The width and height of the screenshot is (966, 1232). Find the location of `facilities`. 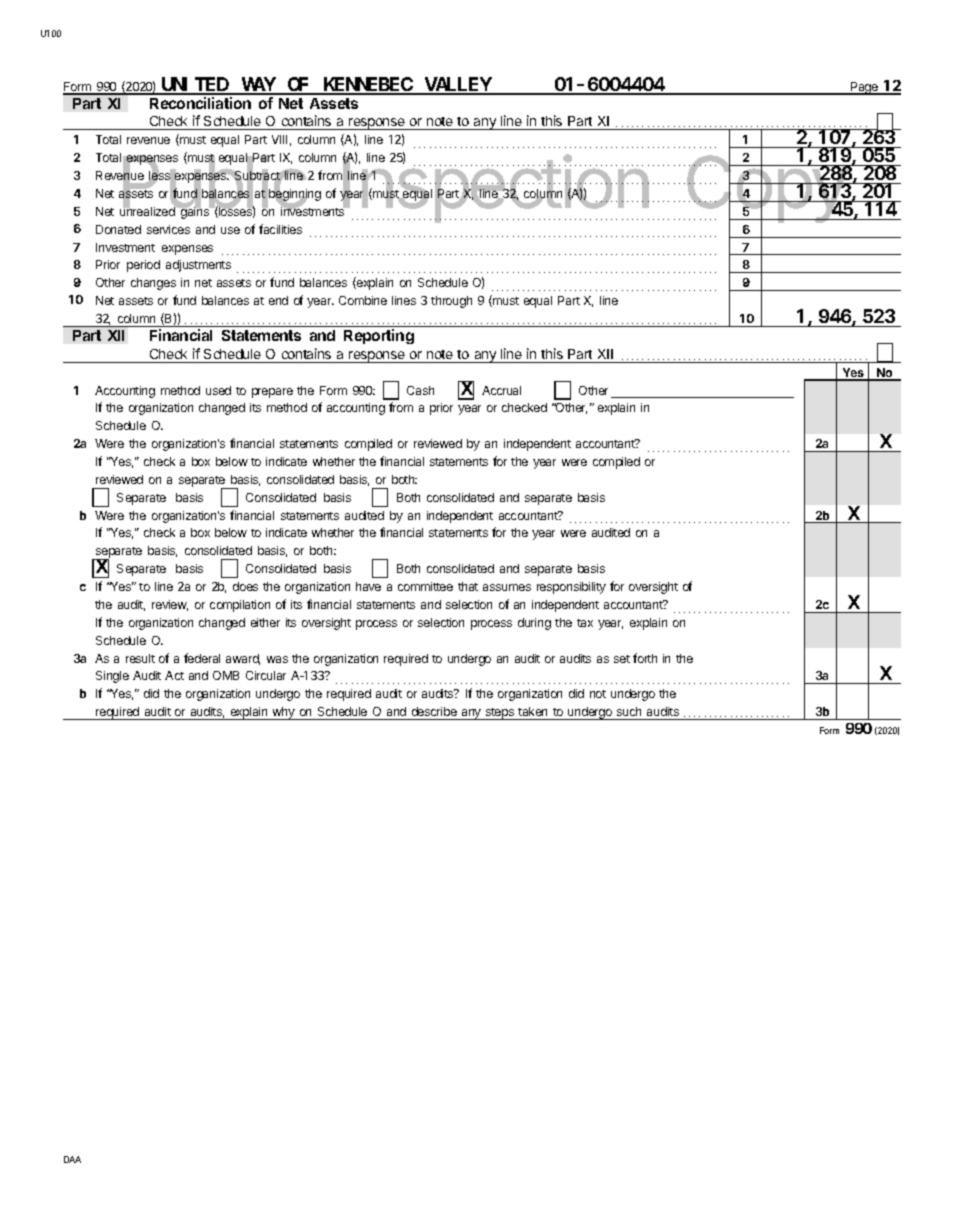

facilities is located at coordinates (280, 229).
